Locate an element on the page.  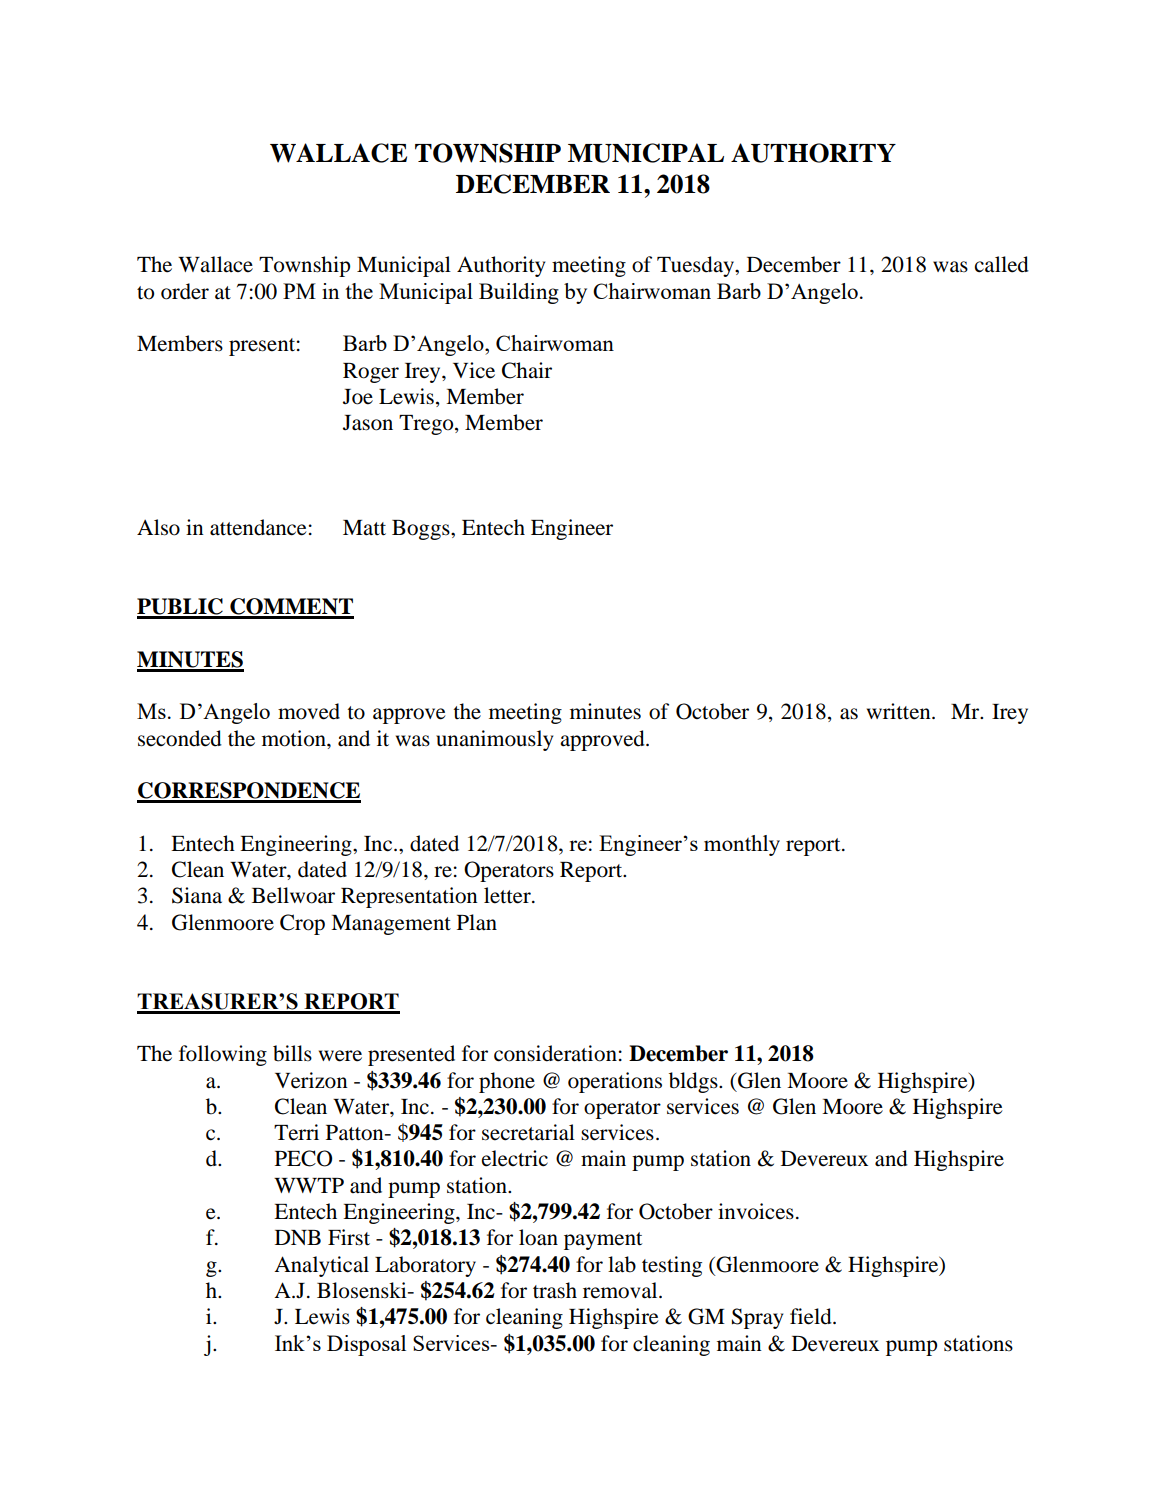
invoices is located at coordinates (756, 1211).
